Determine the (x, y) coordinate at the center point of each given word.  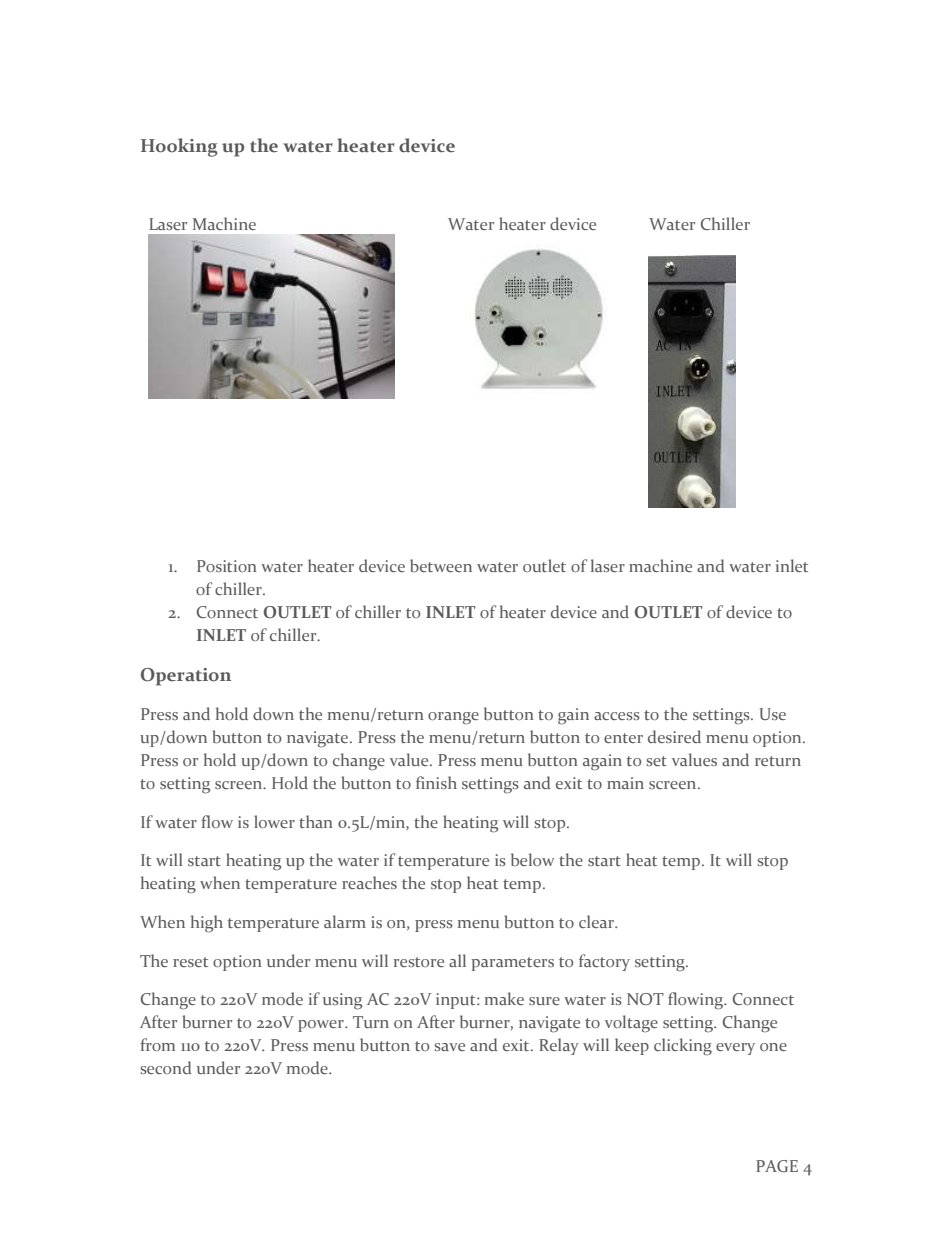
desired (674, 736)
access (617, 716)
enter (623, 738)
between (441, 565)
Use (772, 714)
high (207, 924)
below (532, 859)
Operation (186, 677)
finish (436, 782)
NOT (645, 999)
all (457, 960)
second (166, 1067)
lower (274, 821)
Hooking (179, 147)
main (625, 783)
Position (227, 566)
